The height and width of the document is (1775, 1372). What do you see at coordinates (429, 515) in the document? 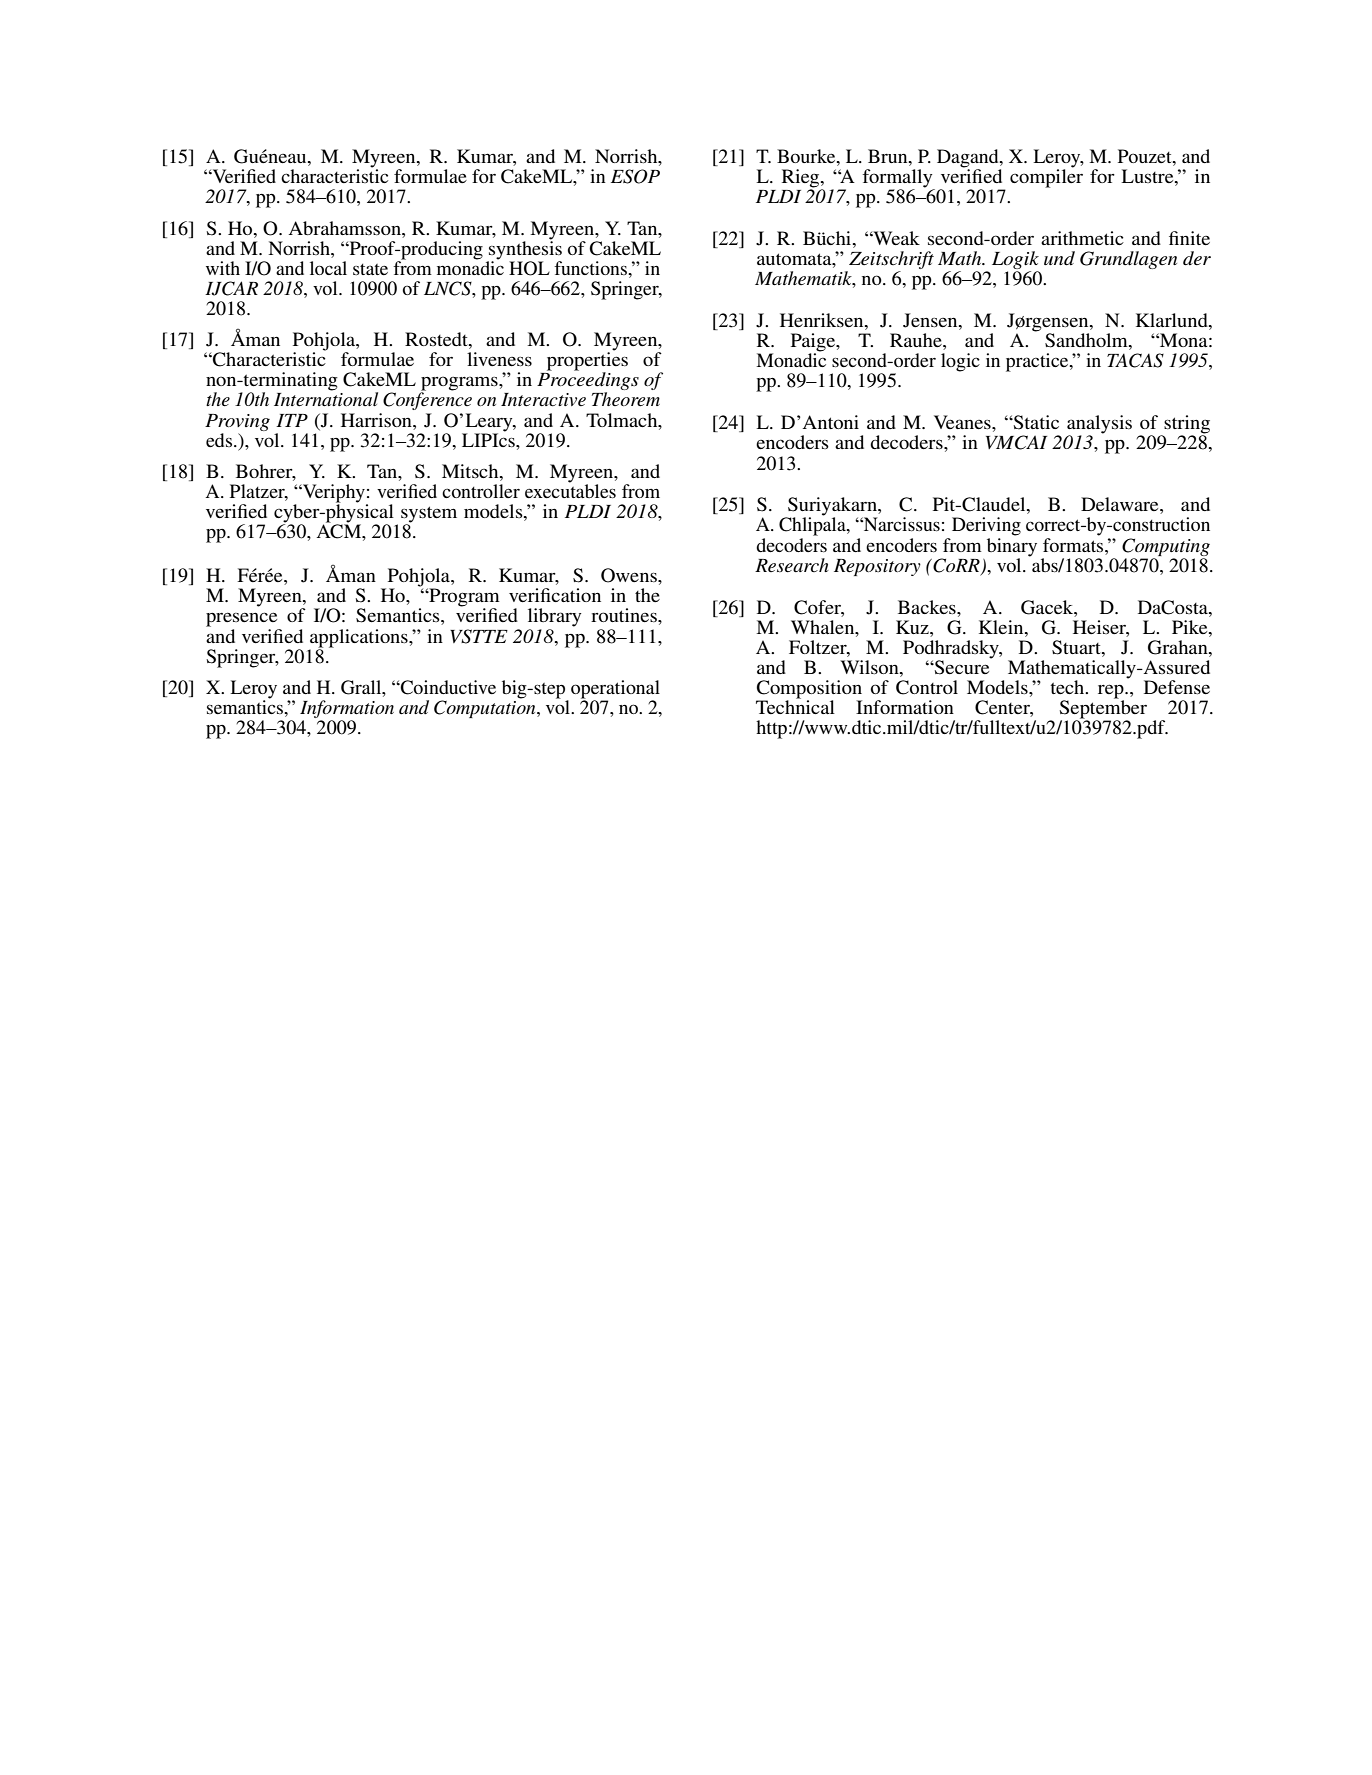
I see `system` at bounding box center [429, 515].
